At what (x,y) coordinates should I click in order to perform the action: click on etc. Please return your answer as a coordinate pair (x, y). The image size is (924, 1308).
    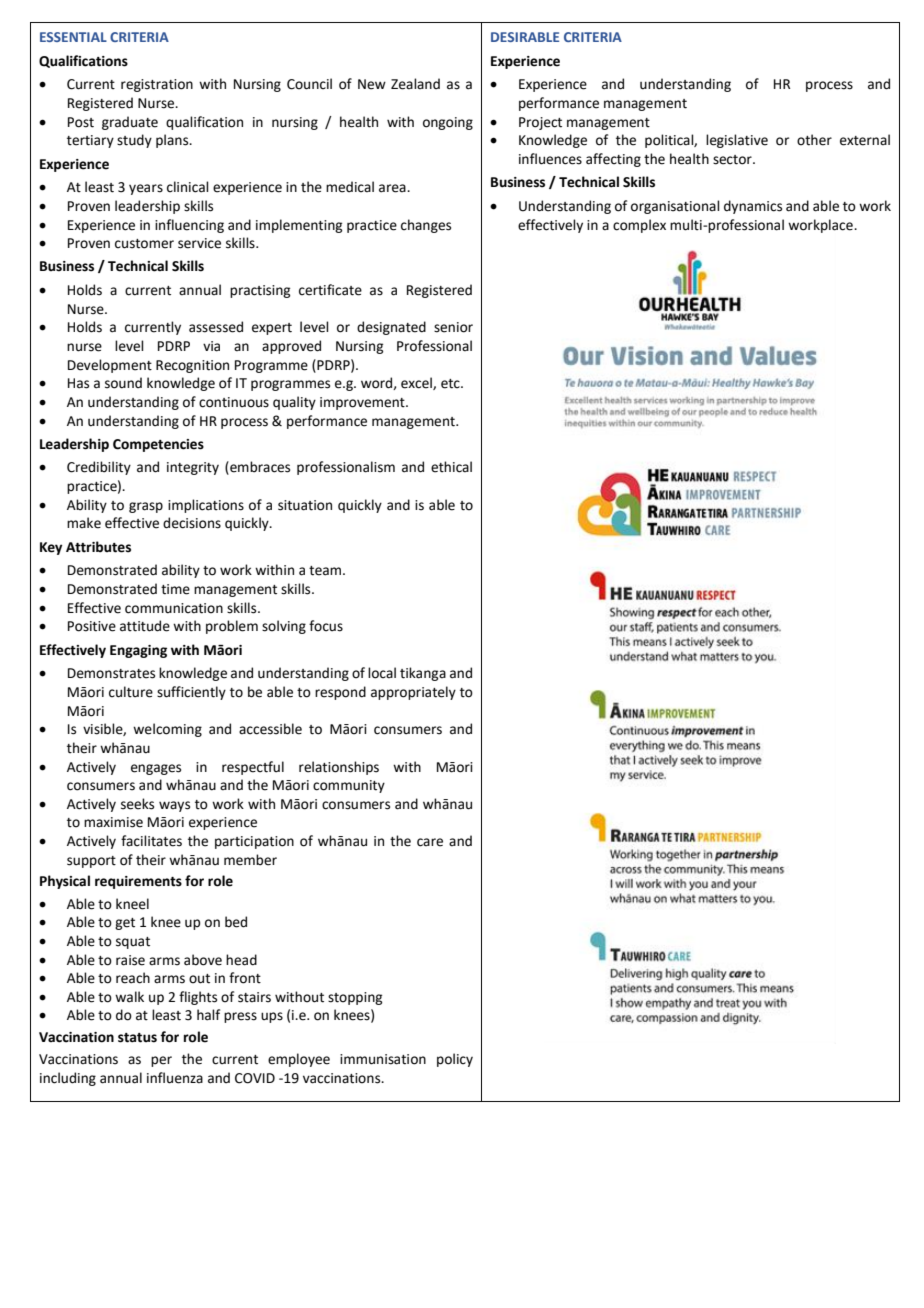
    Looking at the image, I should click on (451, 384).
